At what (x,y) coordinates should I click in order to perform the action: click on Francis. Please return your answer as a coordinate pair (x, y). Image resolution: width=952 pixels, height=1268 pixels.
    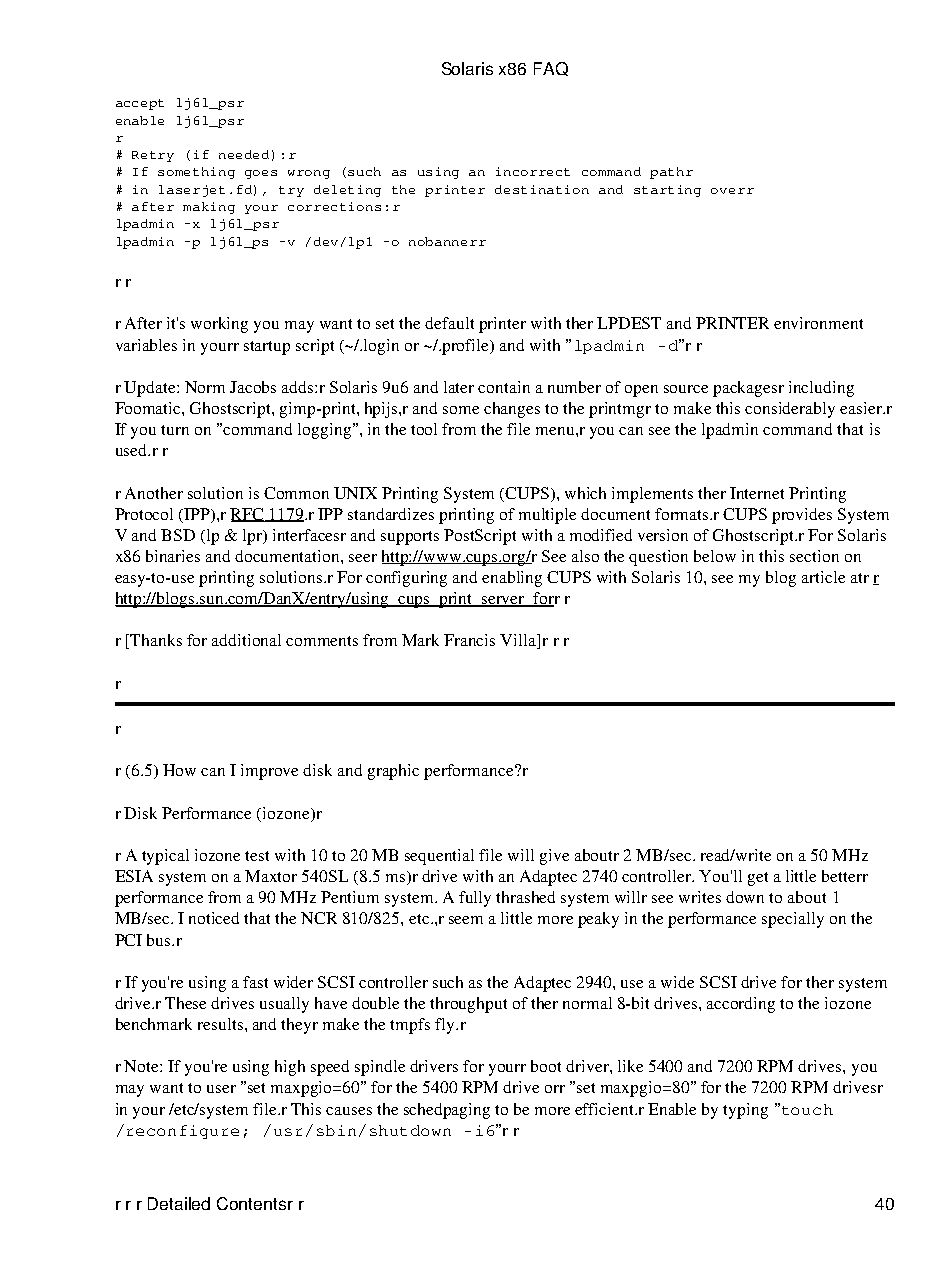
    Looking at the image, I should click on (469, 640).
